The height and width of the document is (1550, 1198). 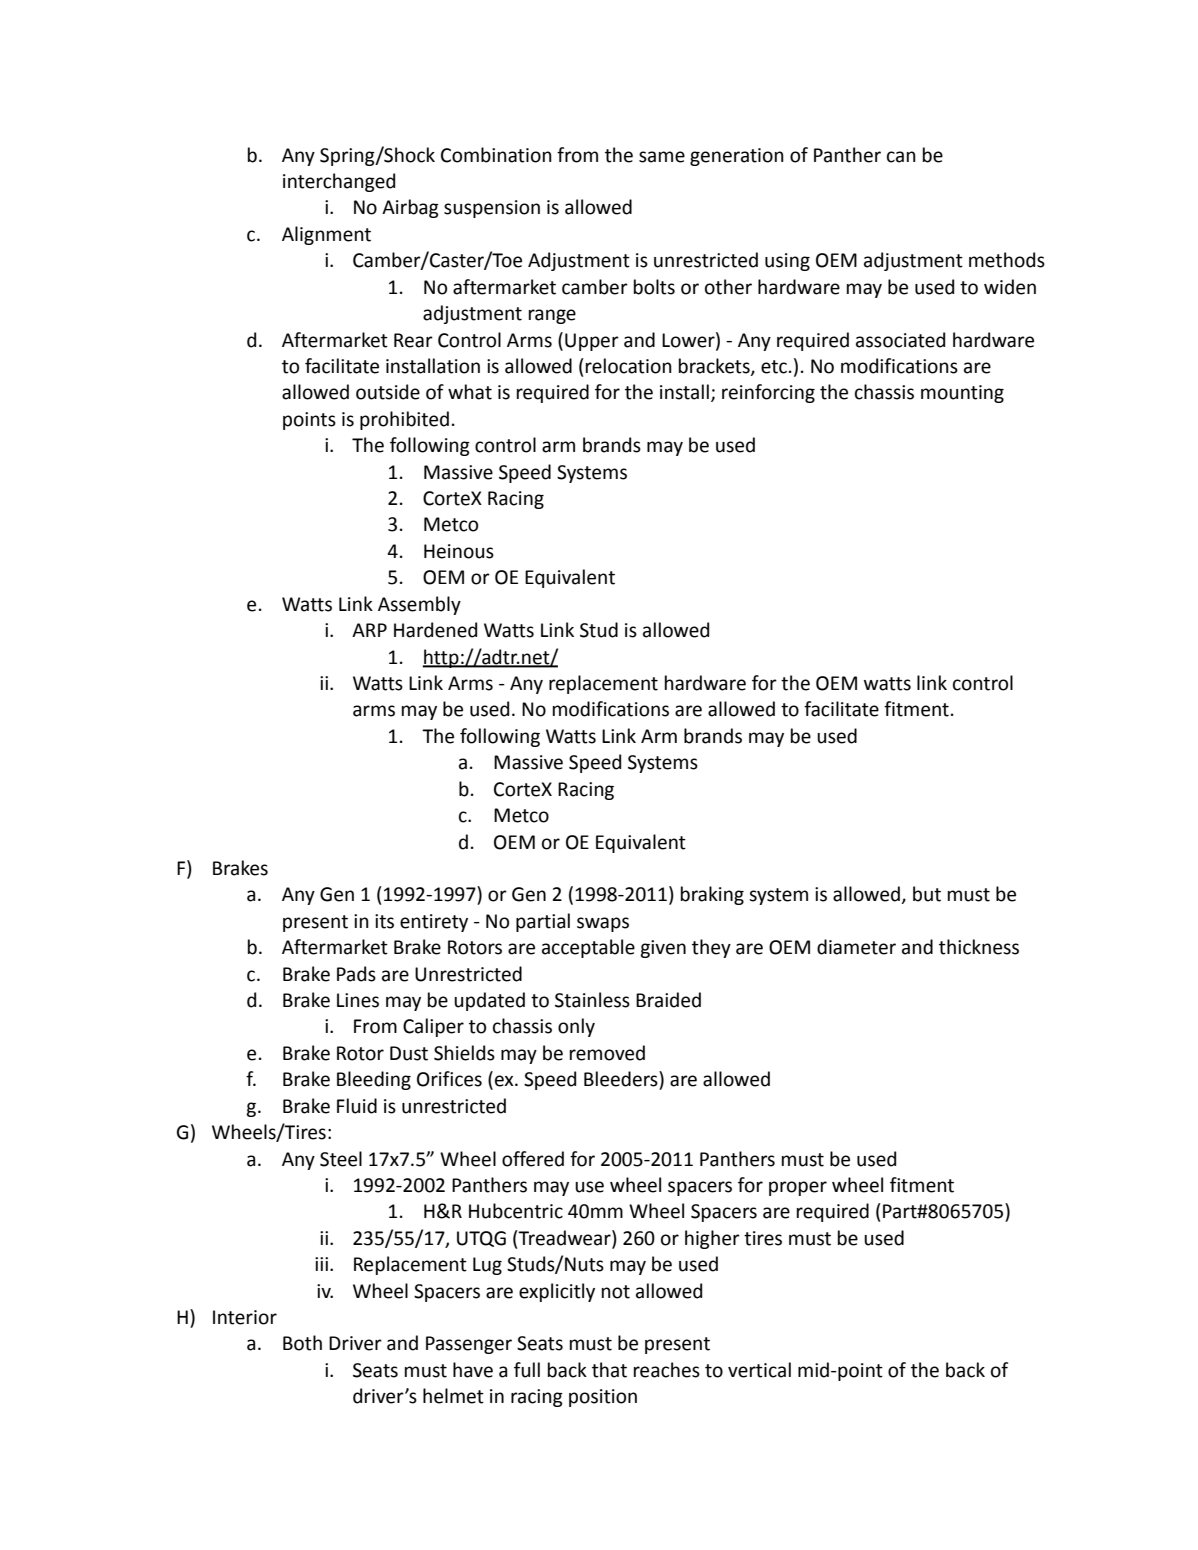 I want to click on Heinous, so click(x=459, y=551).
